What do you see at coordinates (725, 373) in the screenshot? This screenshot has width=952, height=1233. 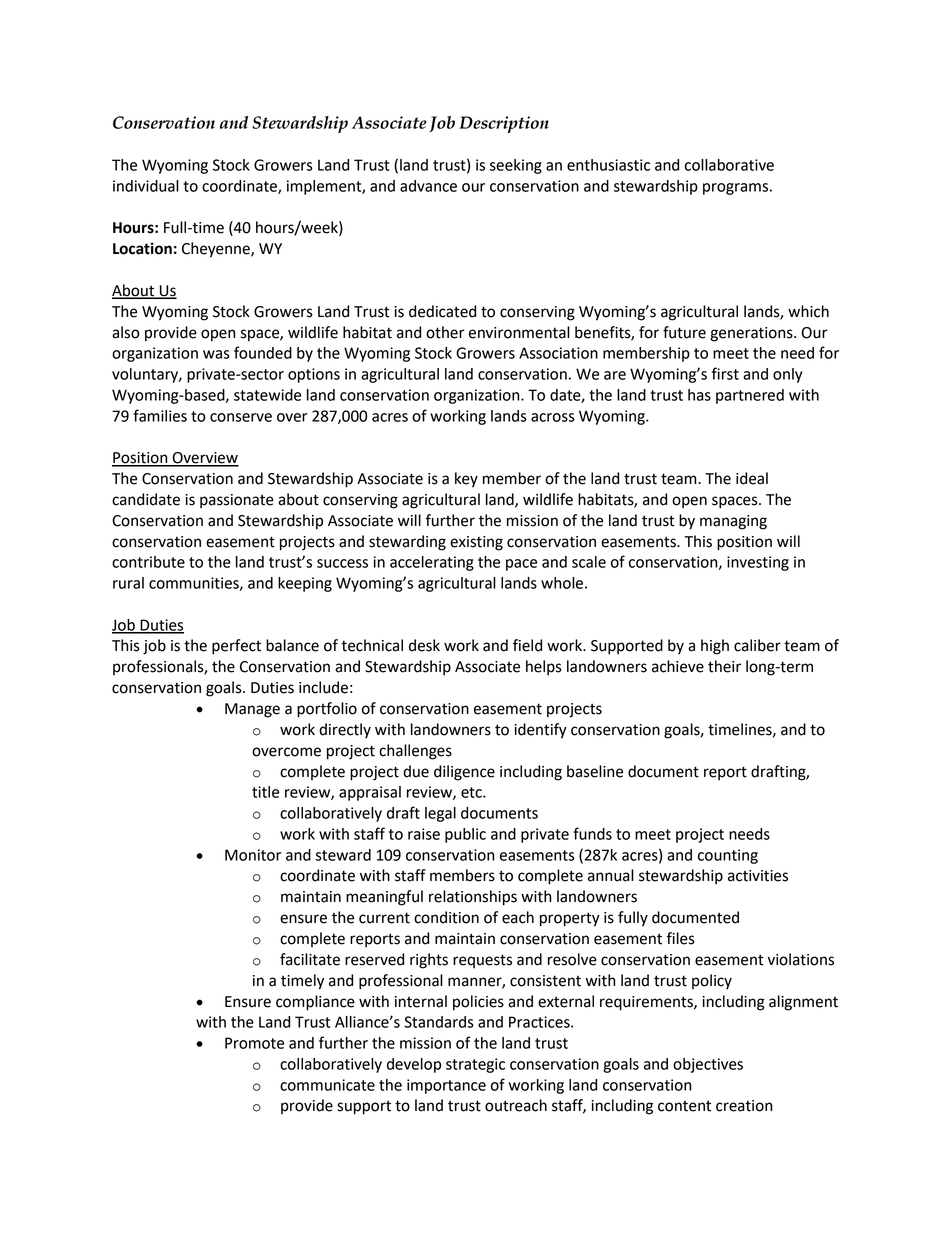 I see `first` at bounding box center [725, 373].
